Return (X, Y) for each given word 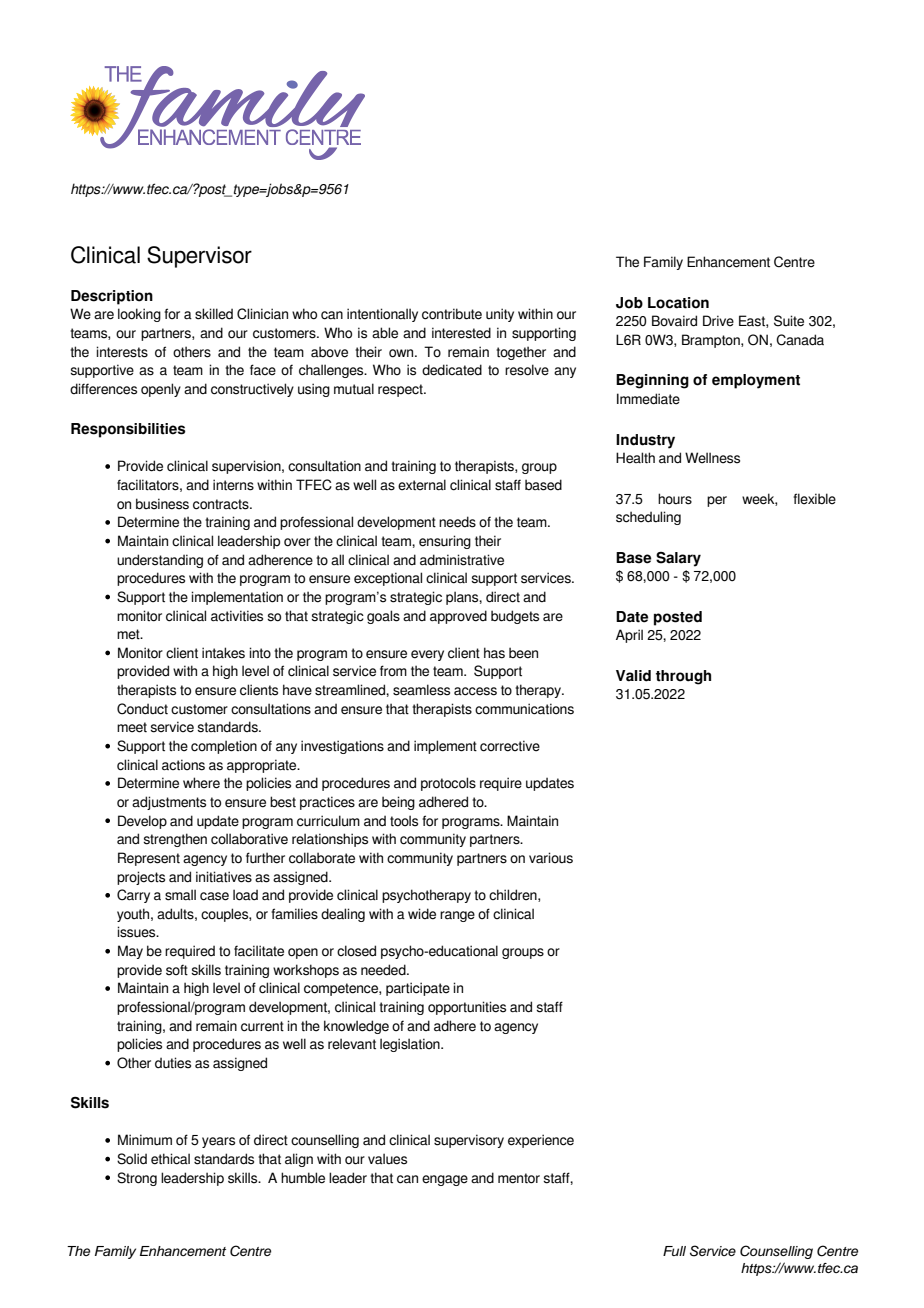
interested (461, 333)
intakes (223, 653)
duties (173, 1063)
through (683, 677)
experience (541, 1141)
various (551, 858)
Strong (137, 1179)
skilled (214, 314)
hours (675, 499)
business (162, 504)
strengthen (175, 840)
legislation (411, 1045)
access (475, 691)
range (457, 916)
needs (457, 522)
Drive (718, 321)
